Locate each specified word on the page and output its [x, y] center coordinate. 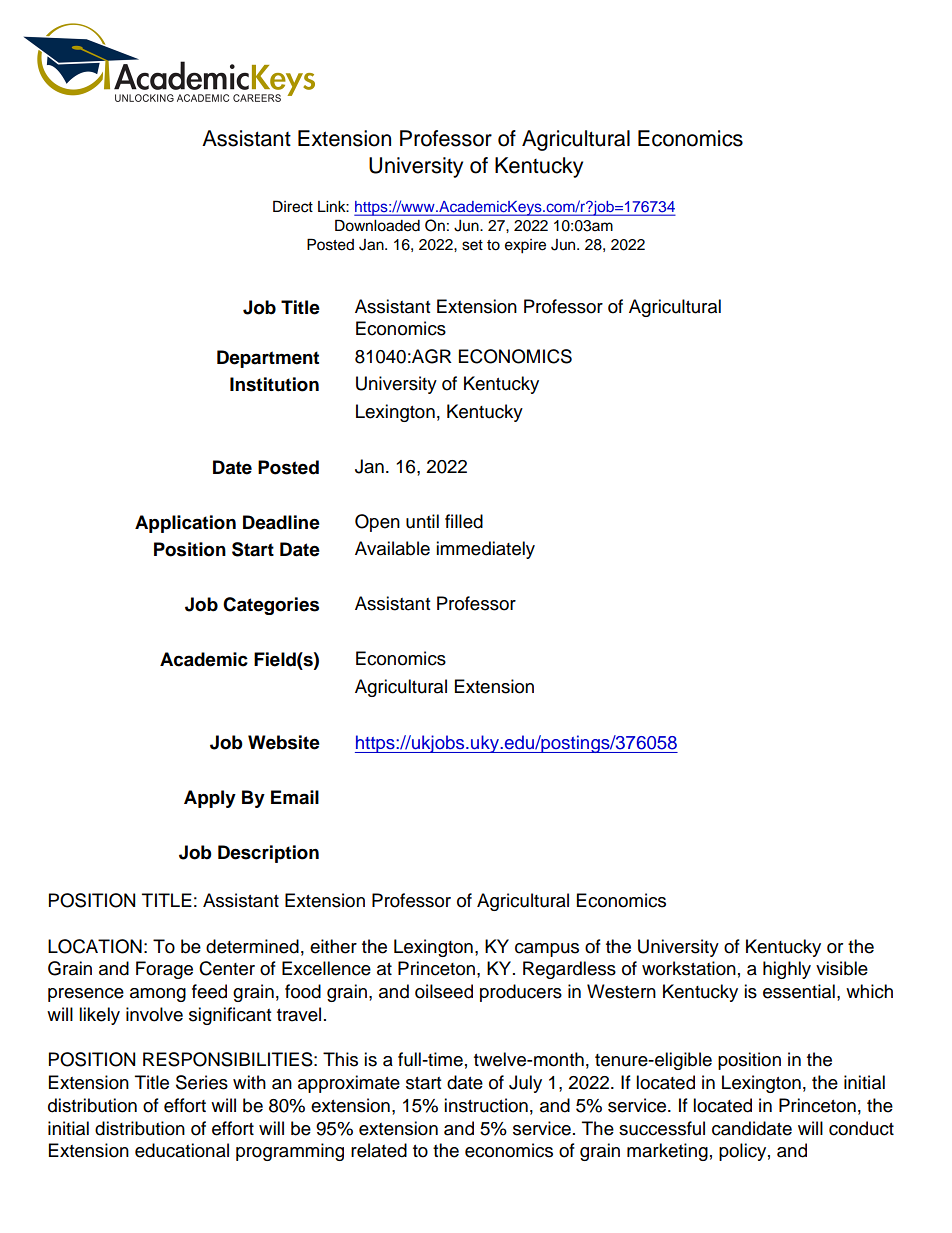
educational [182, 1150]
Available [392, 548]
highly [787, 970]
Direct [293, 206]
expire [525, 246]
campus [547, 950]
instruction [486, 1105]
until [422, 521]
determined [252, 946]
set [472, 245]
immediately [485, 550]
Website [284, 742]
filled [464, 521]
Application [185, 524]
